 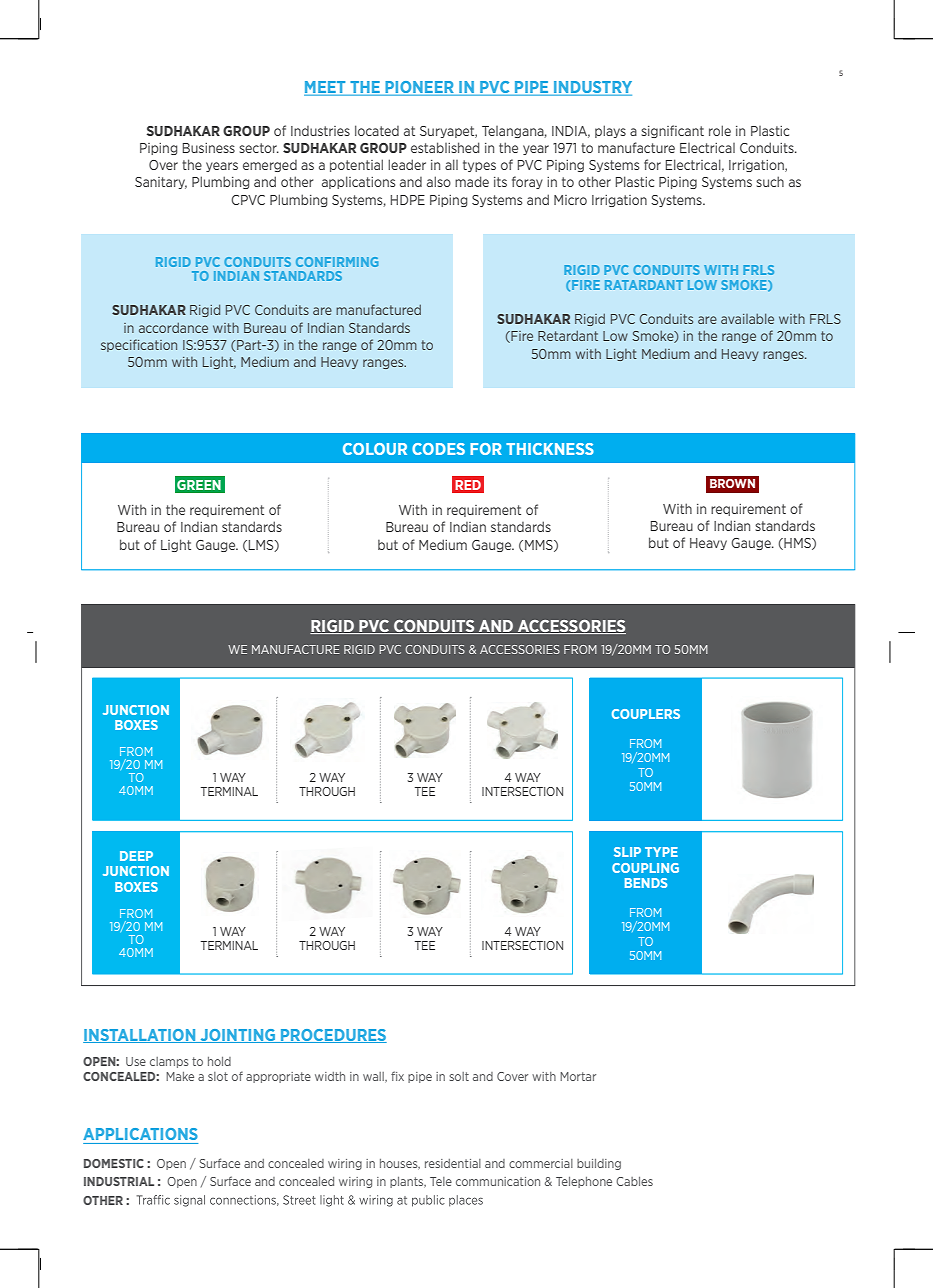 What do you see at coordinates (438, 449) in the document?
I see `CODES` at bounding box center [438, 449].
